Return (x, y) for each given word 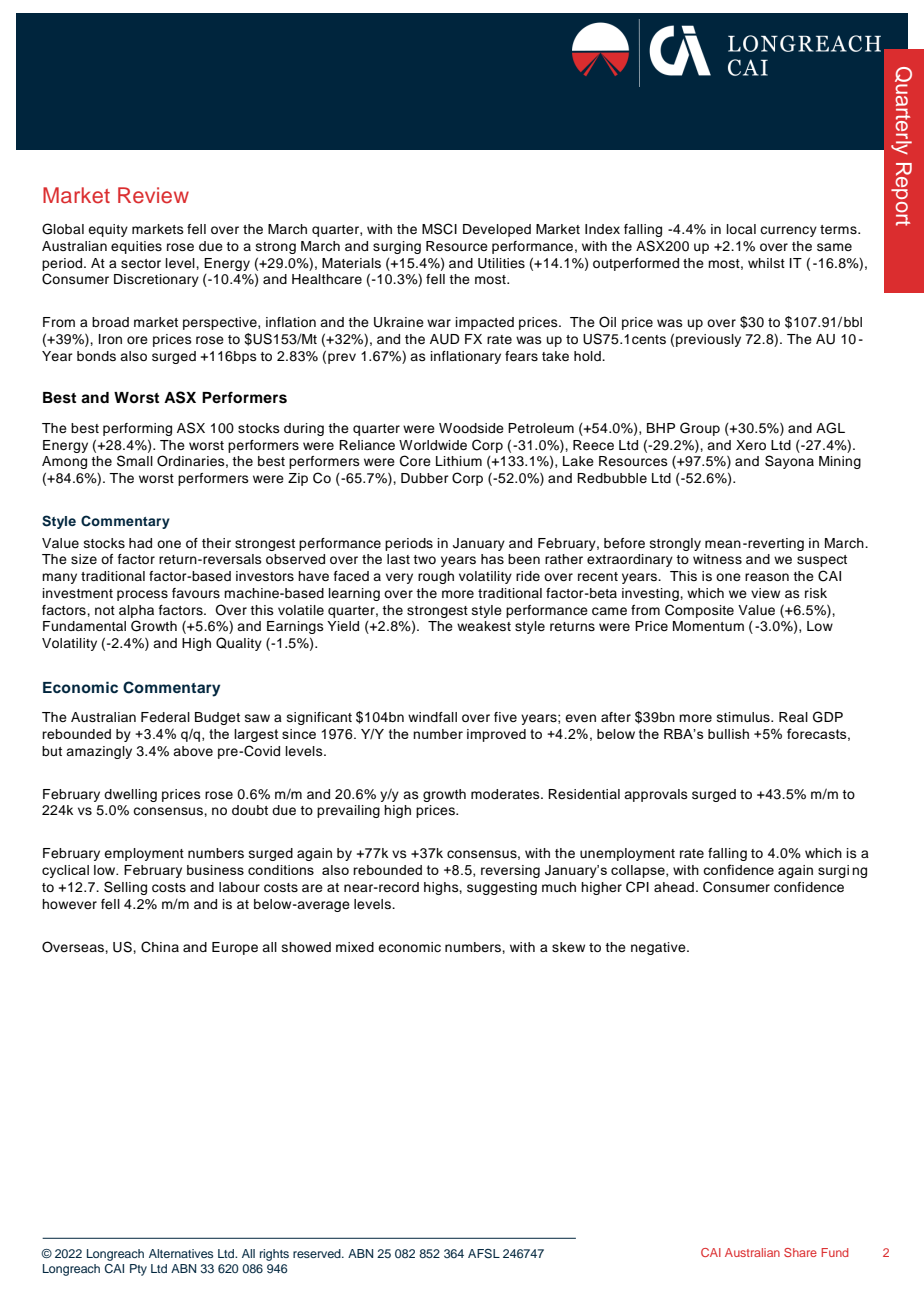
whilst (766, 263)
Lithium (459, 461)
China (160, 947)
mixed (355, 947)
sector (141, 264)
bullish (728, 734)
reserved (318, 1253)
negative (659, 948)
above (193, 751)
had (140, 543)
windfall (432, 717)
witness (717, 559)
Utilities (501, 263)
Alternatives (181, 1253)
